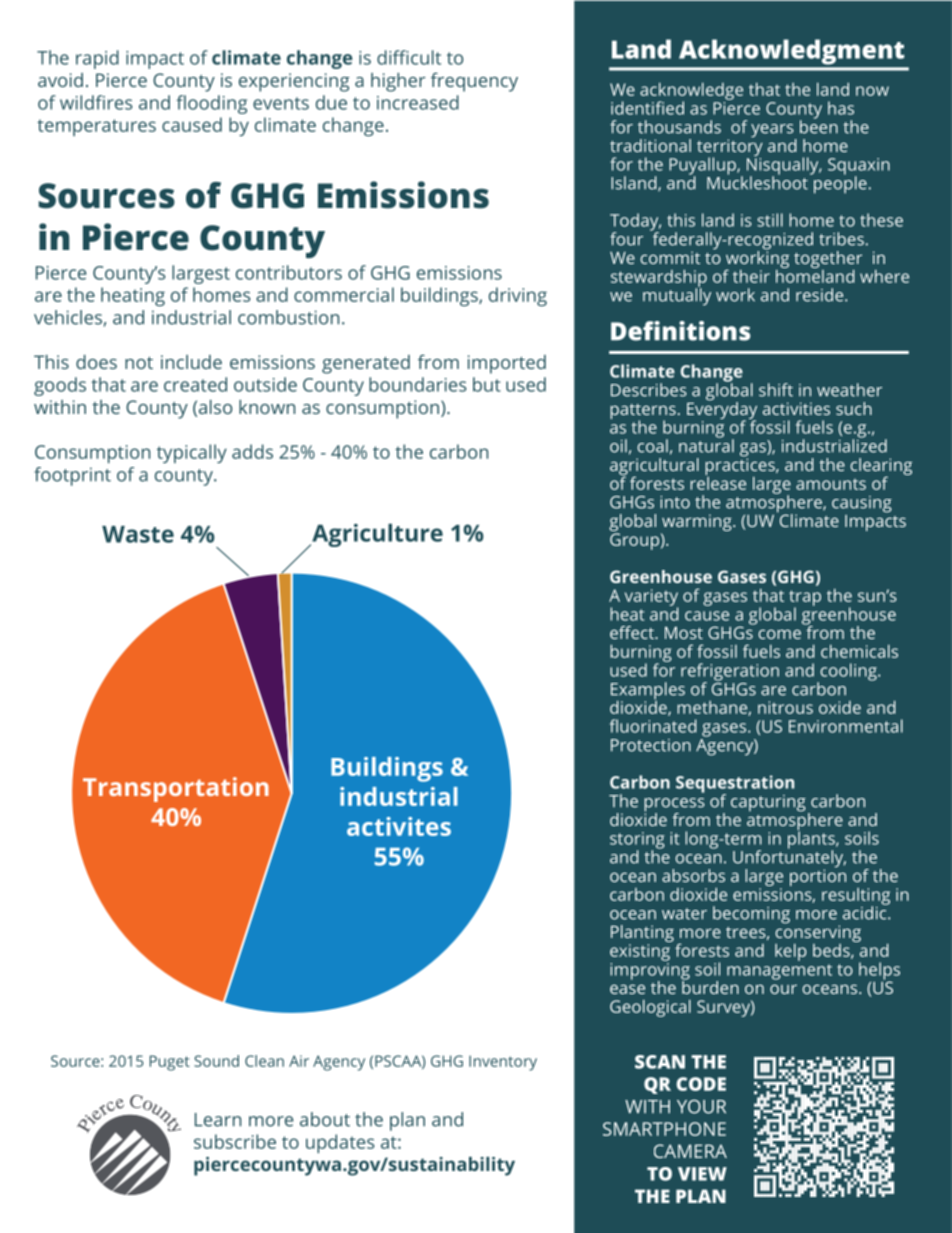 This screenshot has height=1233, width=952. What do you see at coordinates (211, 104) in the screenshot?
I see `flooding` at bounding box center [211, 104].
